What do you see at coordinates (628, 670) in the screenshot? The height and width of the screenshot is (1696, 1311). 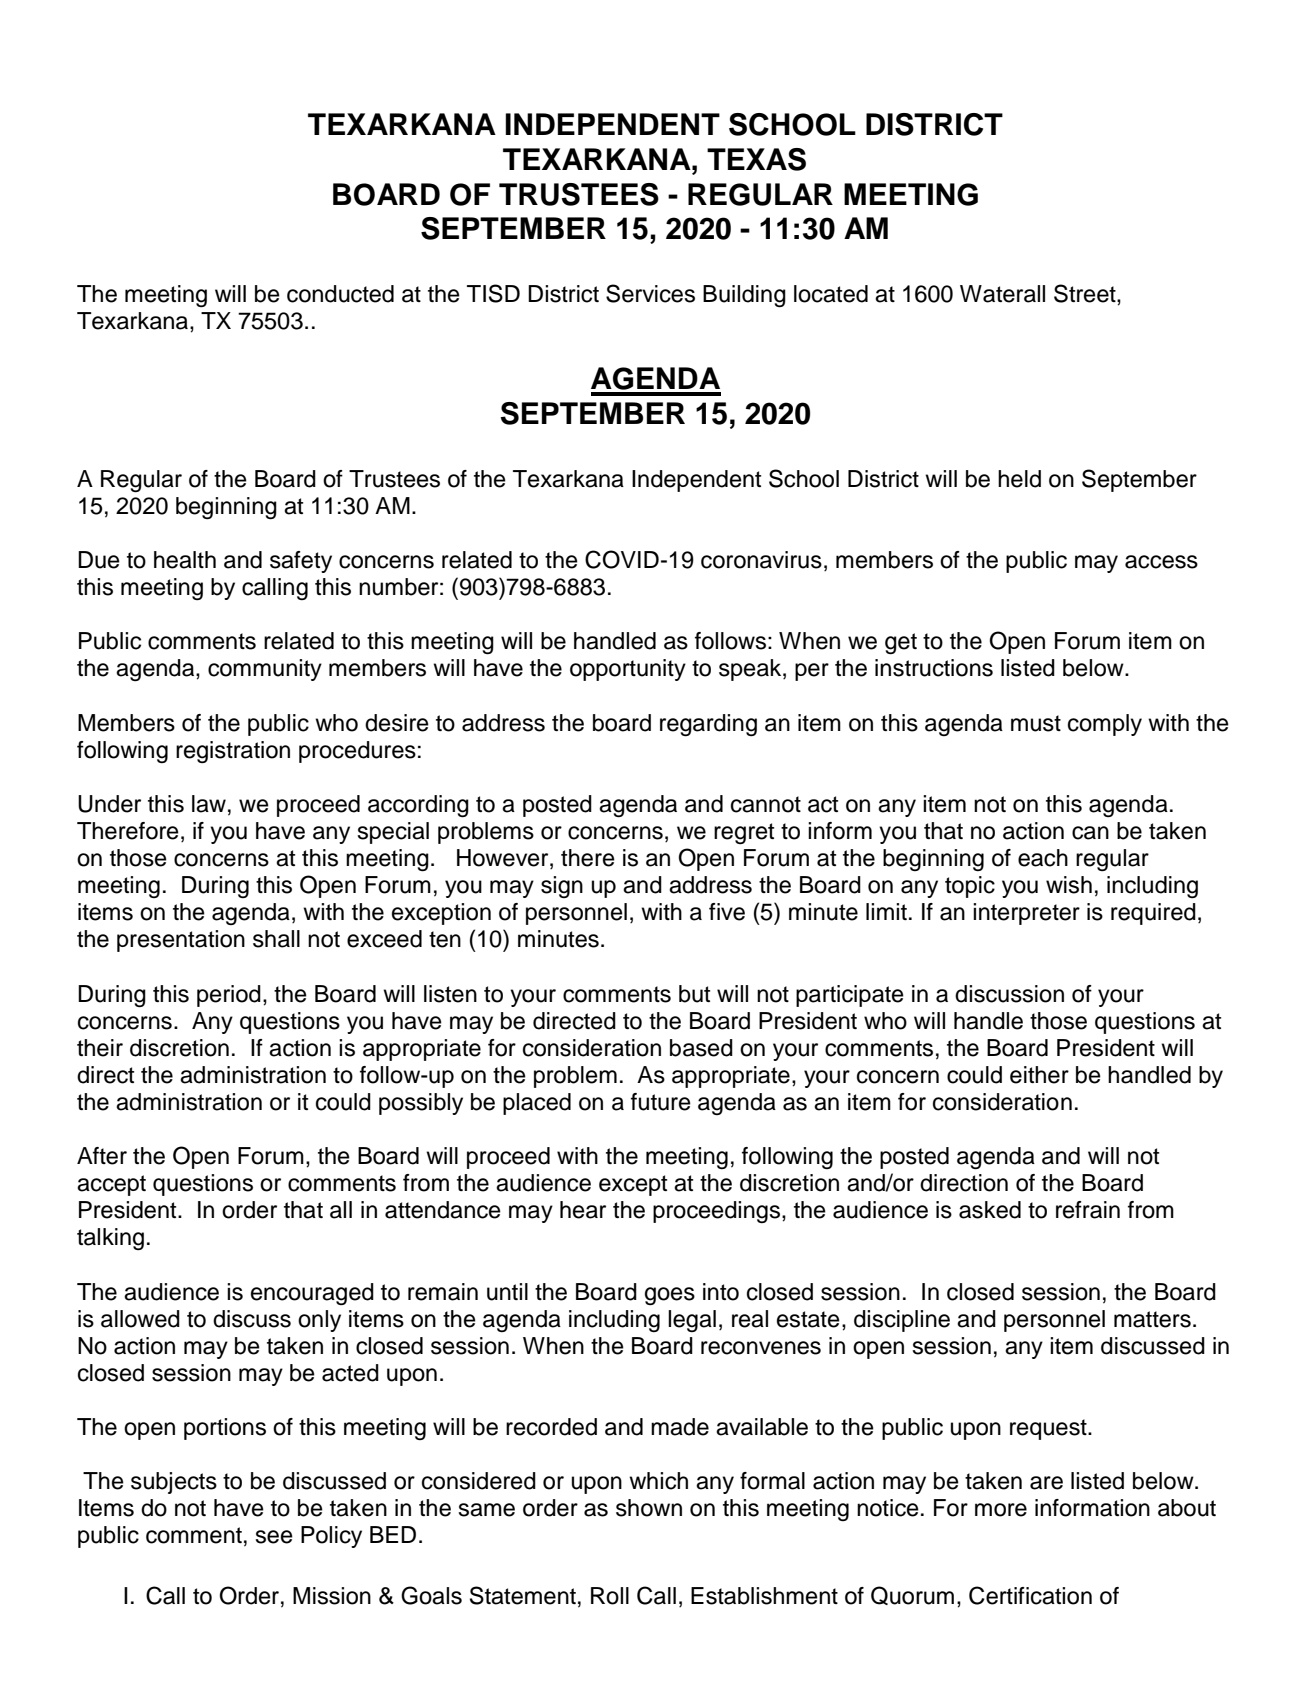 I see `opportunity` at bounding box center [628, 670].
